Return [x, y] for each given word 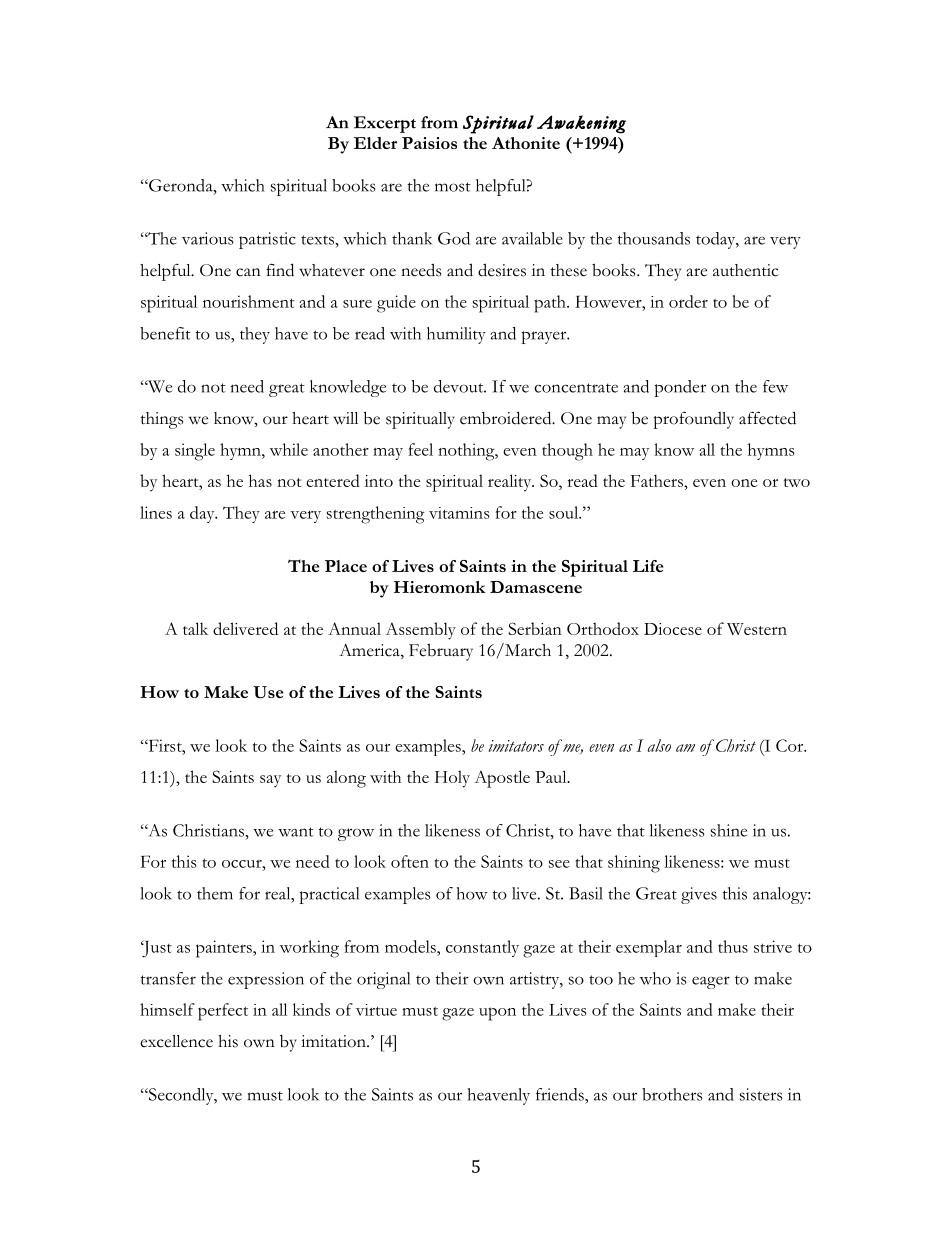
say [270, 781]
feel [420, 449]
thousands [654, 238]
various [208, 238]
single [195, 452]
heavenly [498, 1096]
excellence [176, 1041]
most [453, 187]
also [659, 745]
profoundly [693, 420]
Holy [452, 779]
